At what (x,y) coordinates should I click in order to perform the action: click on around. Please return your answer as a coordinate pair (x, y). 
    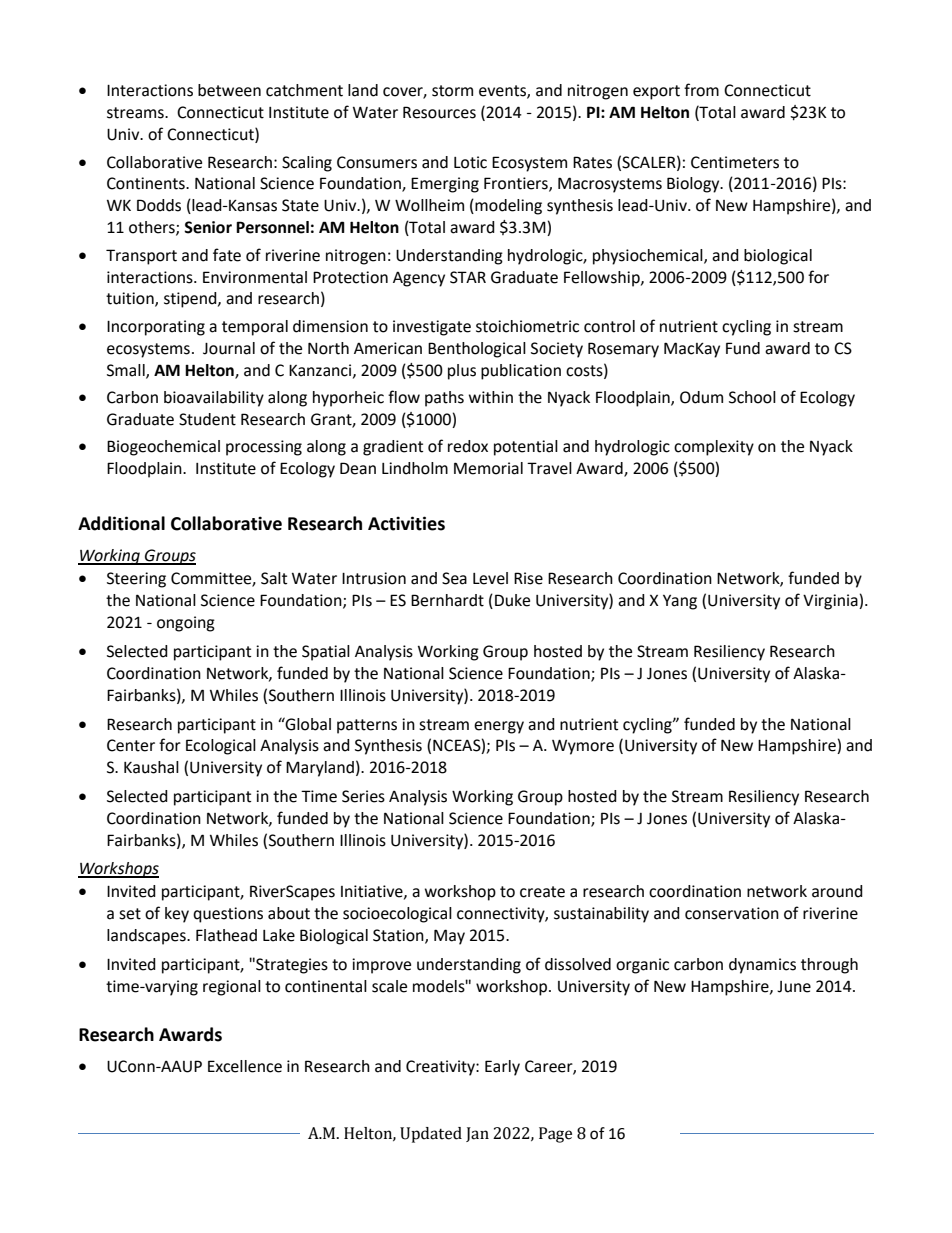
    Looking at the image, I should click on (837, 891).
